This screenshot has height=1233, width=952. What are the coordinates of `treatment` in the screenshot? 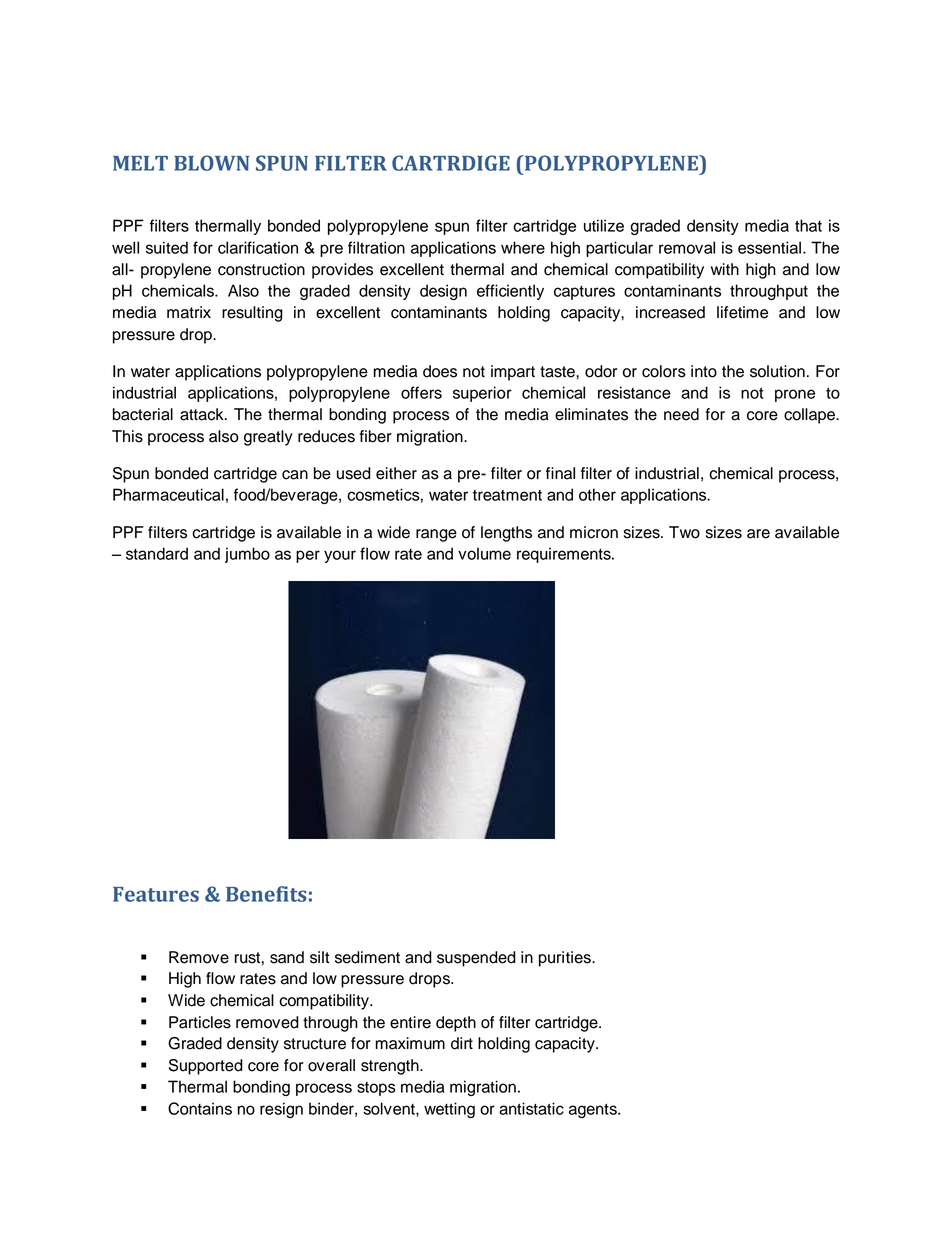 It's located at (507, 495).
